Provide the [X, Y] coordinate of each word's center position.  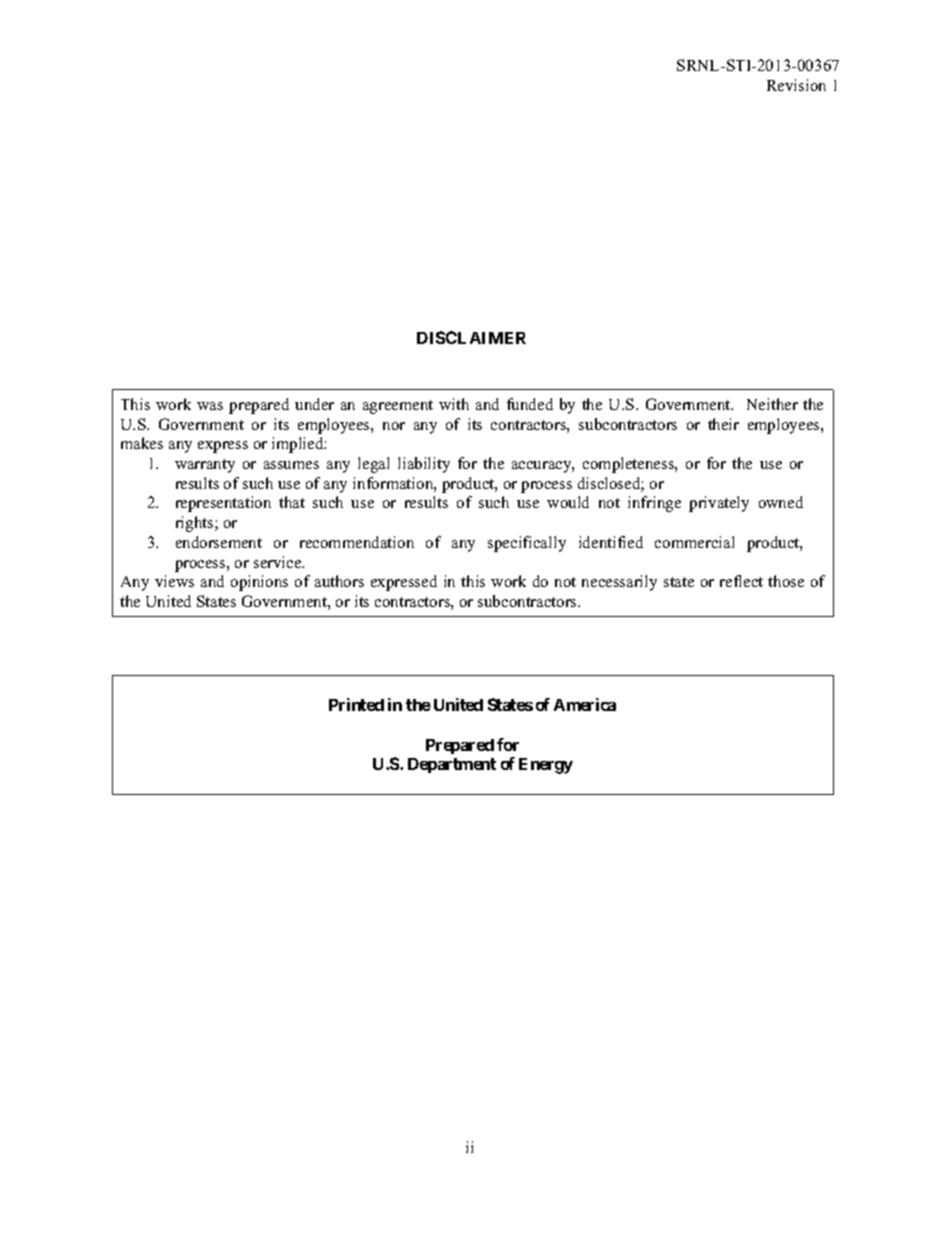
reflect [741, 581]
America [585, 704]
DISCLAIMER [471, 337]
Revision [796, 85]
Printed [356, 704]
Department [452, 765]
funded [530, 404]
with [454, 404]
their [723, 424]
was [210, 406]
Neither [772, 404]
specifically [527, 544]
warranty [205, 466]
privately [719, 504]
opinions [259, 583]
